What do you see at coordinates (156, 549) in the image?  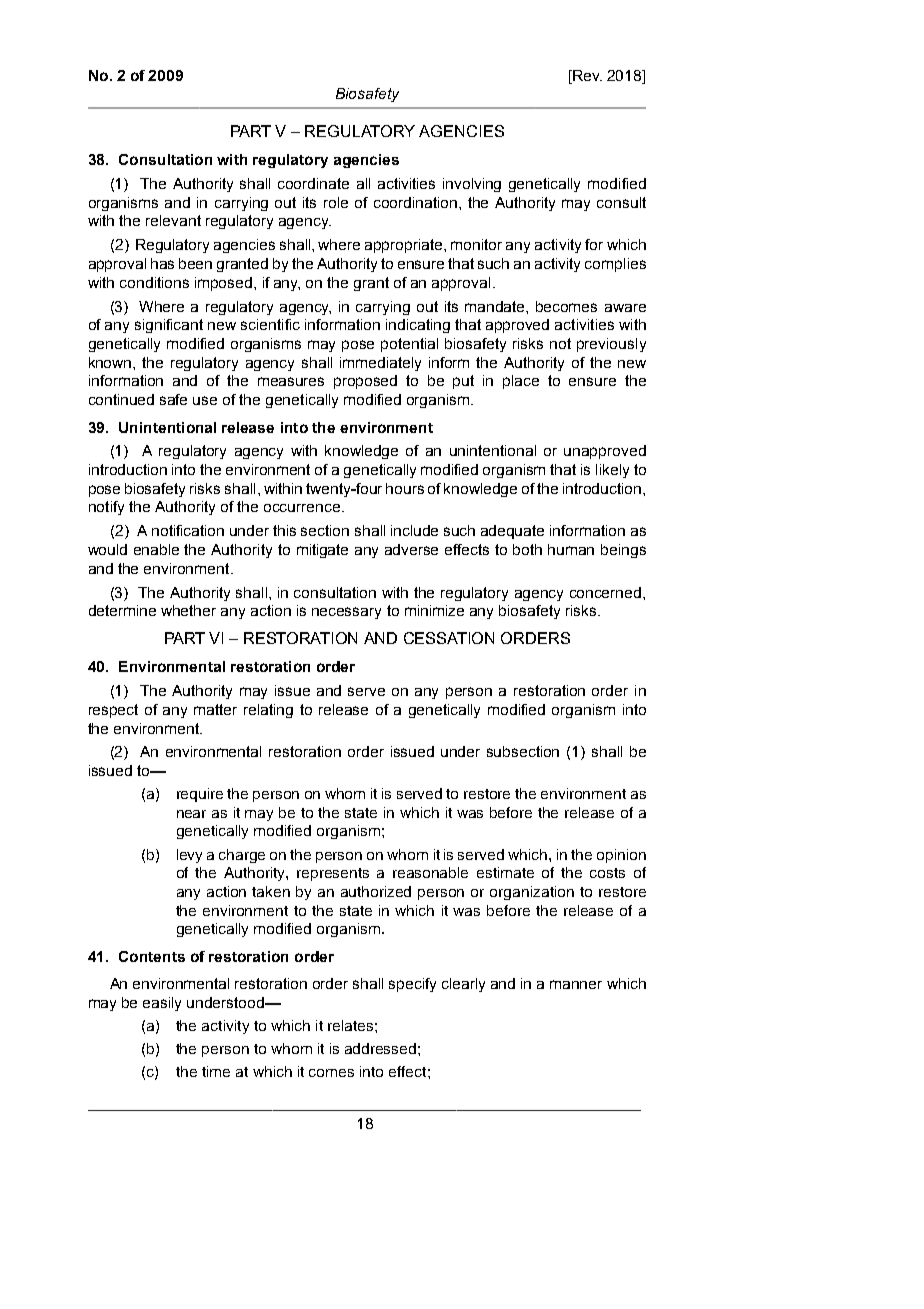 I see `enable` at bounding box center [156, 549].
